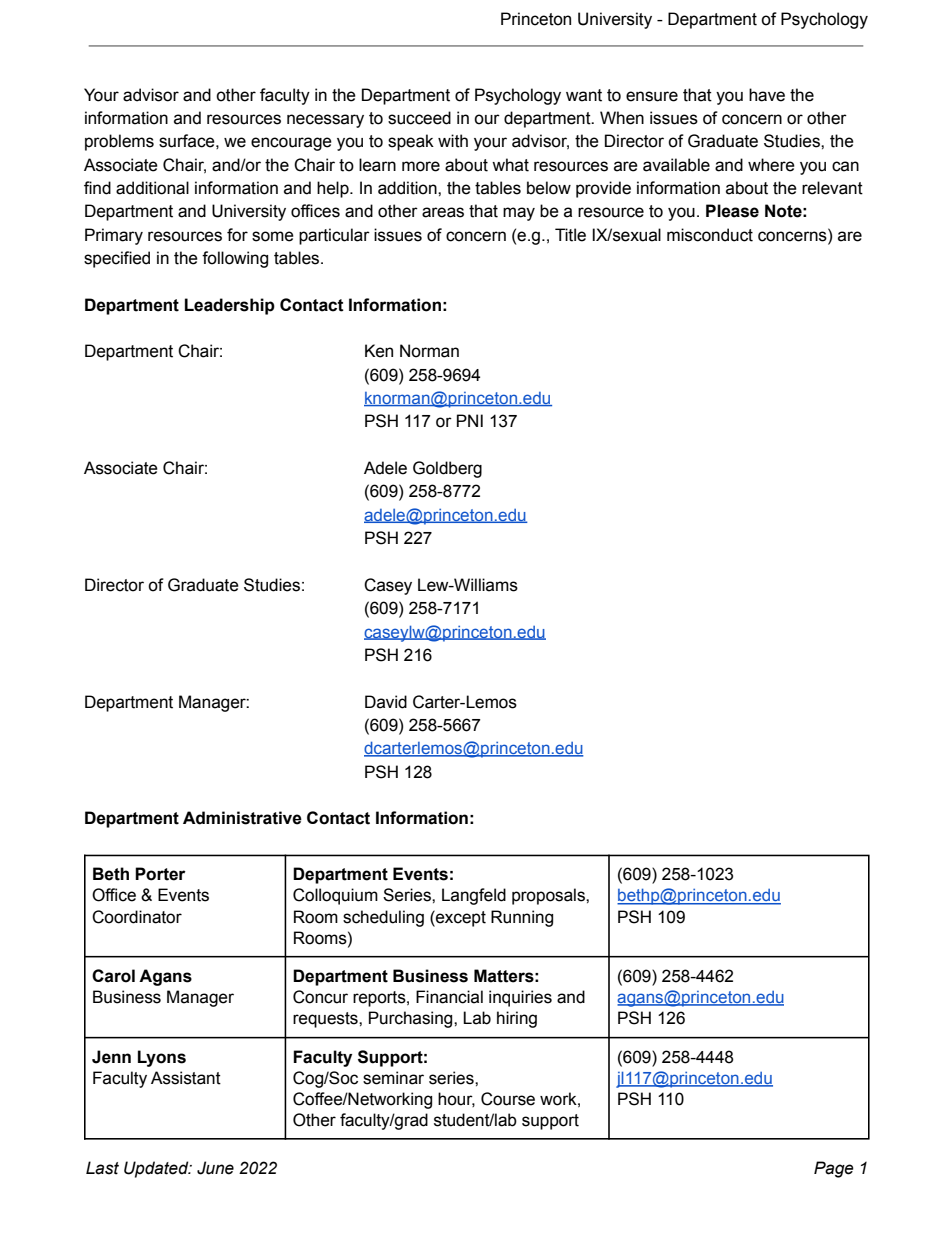 This screenshot has height=1233, width=952. I want to click on Course, so click(508, 1099).
